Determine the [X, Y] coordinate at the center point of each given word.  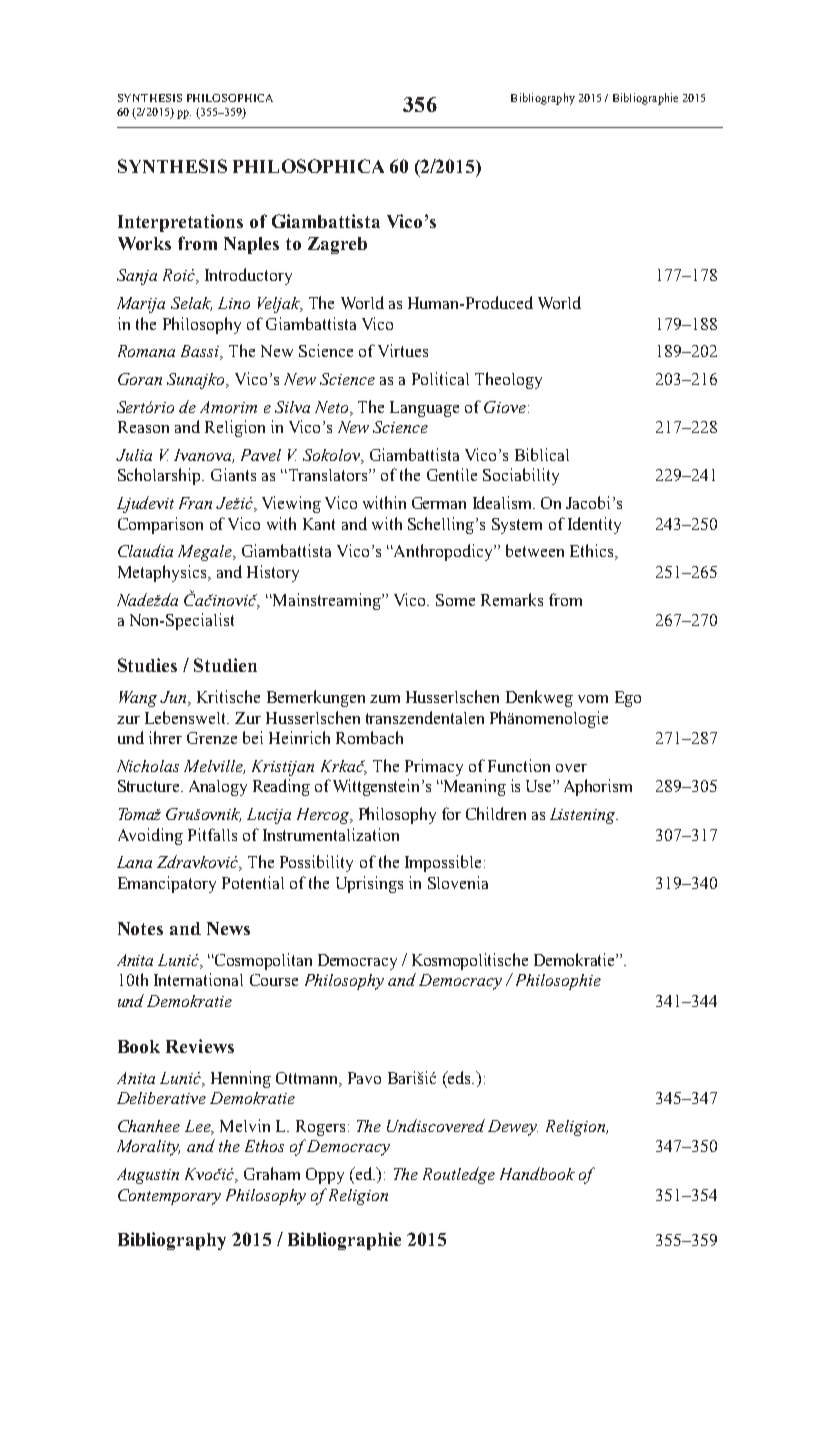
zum [385, 699]
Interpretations [180, 223]
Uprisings [369, 884]
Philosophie [556, 981]
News [228, 928]
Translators [328, 475]
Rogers [320, 1128]
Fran [195, 503]
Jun [174, 698]
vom [593, 699]
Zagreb [337, 245]
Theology [508, 380]
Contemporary [169, 1197]
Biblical [542, 454]
